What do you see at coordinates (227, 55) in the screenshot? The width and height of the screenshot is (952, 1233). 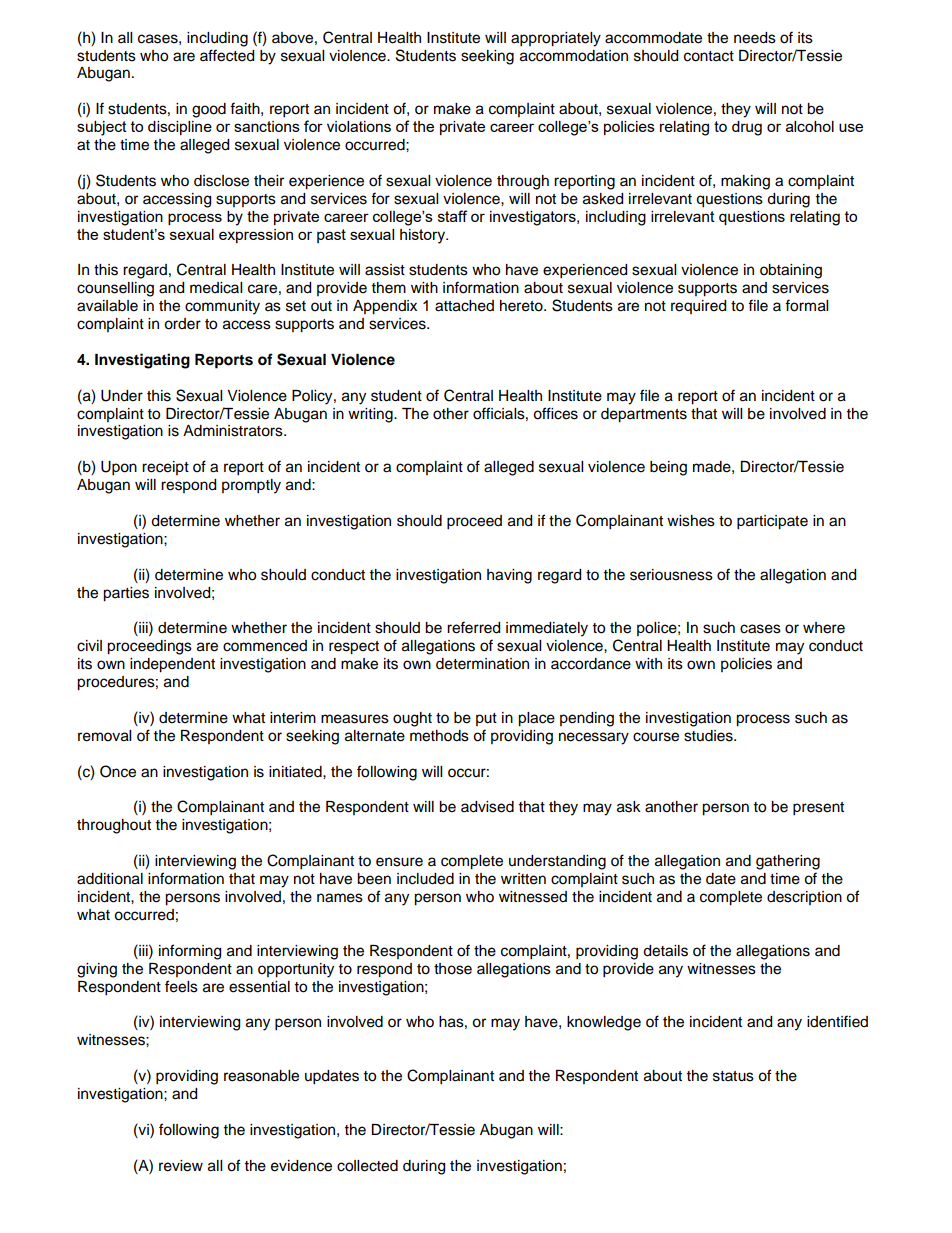 I see `affected` at bounding box center [227, 55].
